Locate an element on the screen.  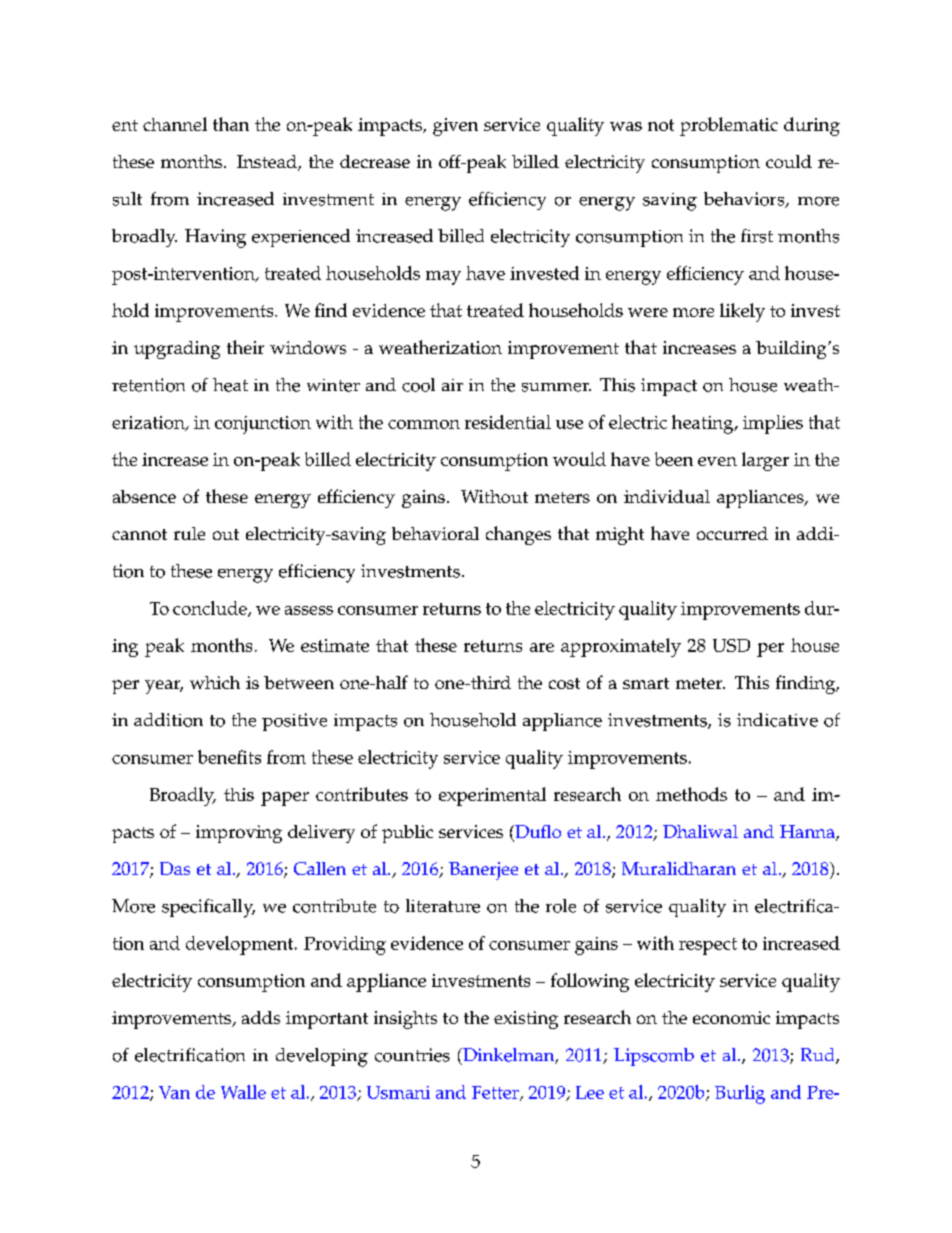
Banerjee is located at coordinates (483, 871).
